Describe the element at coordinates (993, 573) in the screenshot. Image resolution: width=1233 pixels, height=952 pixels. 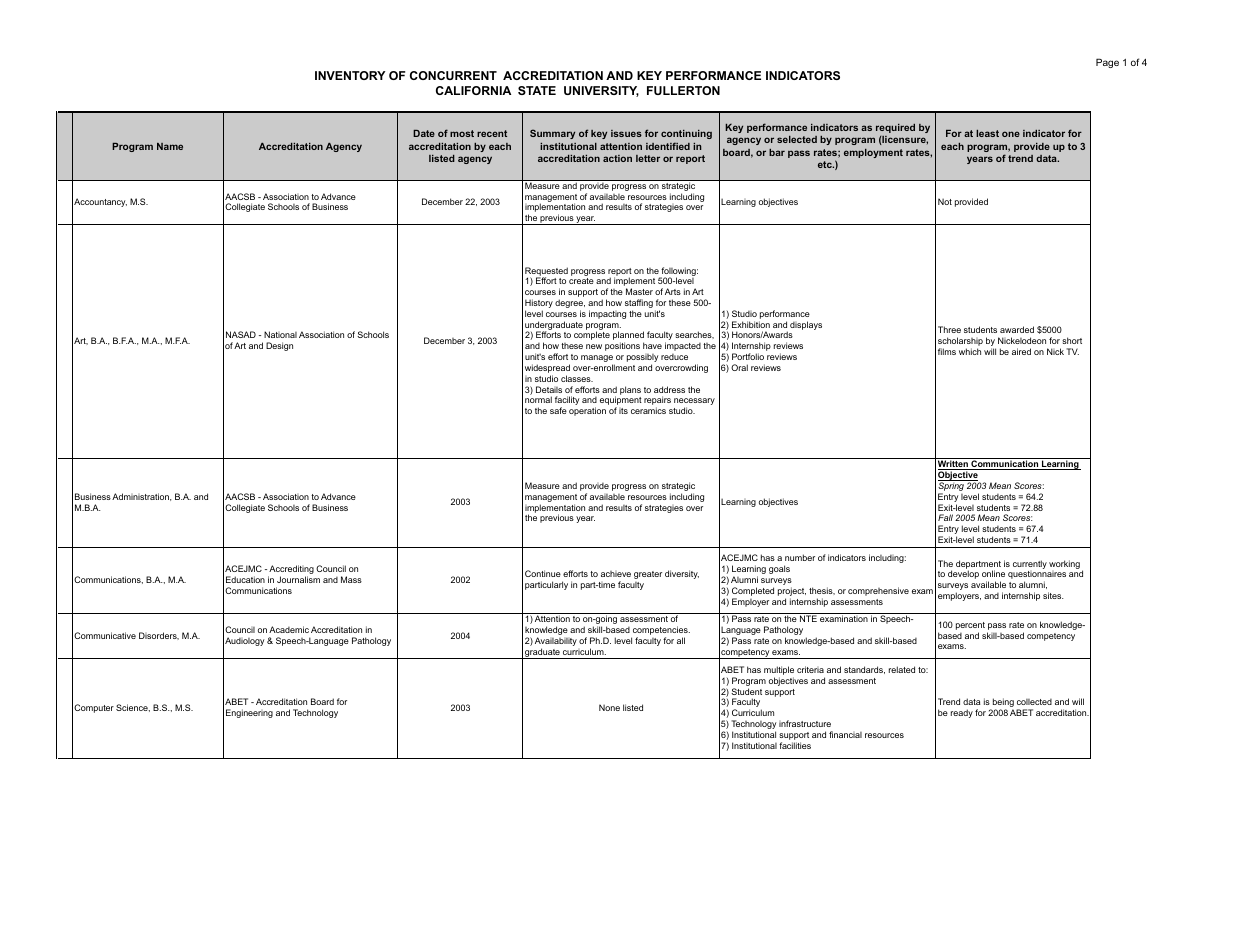
I see `online` at that location.
